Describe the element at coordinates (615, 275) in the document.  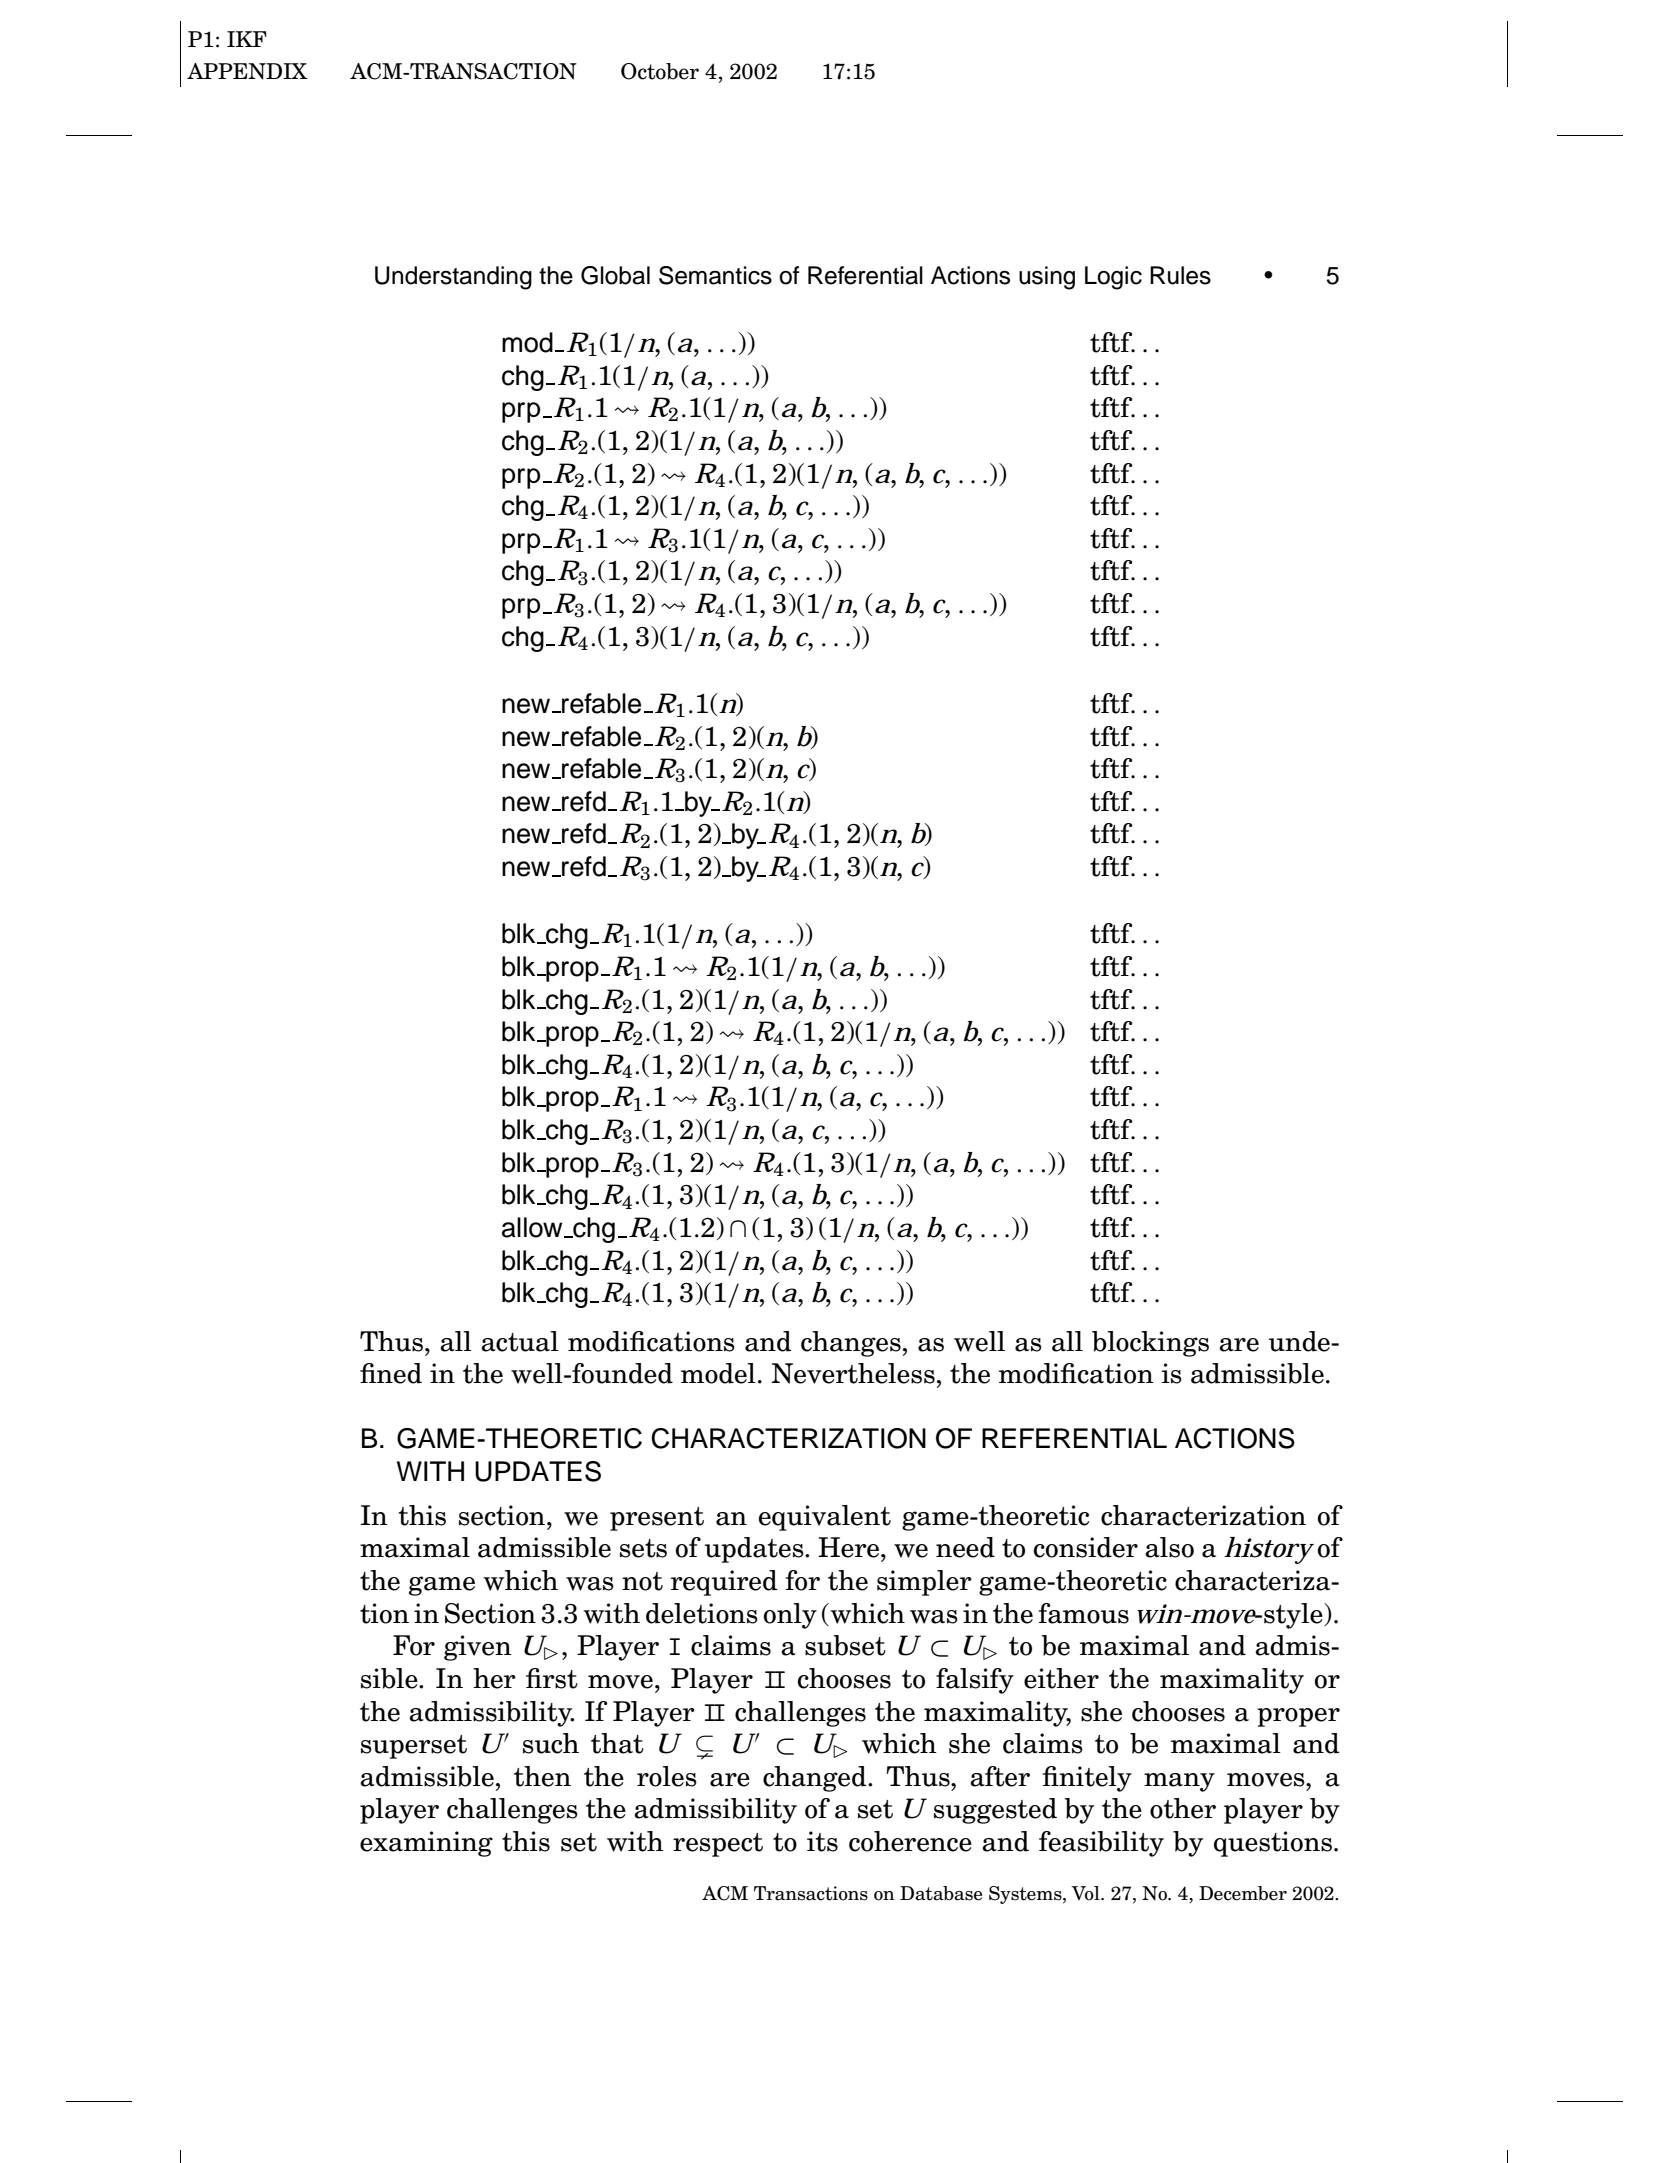
I see `Global` at that location.
